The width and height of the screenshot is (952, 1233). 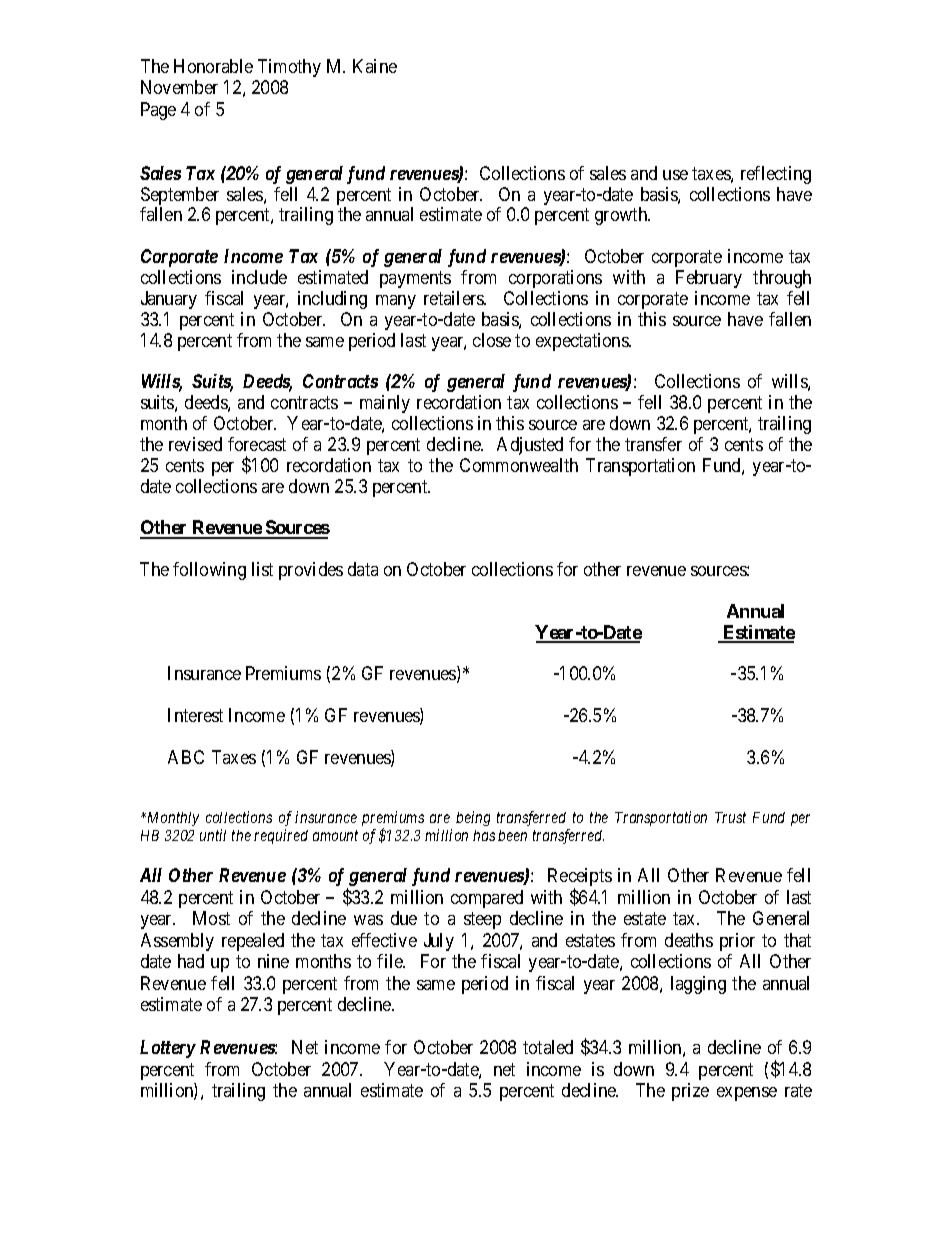 I want to click on Trust, so click(x=730, y=817).
